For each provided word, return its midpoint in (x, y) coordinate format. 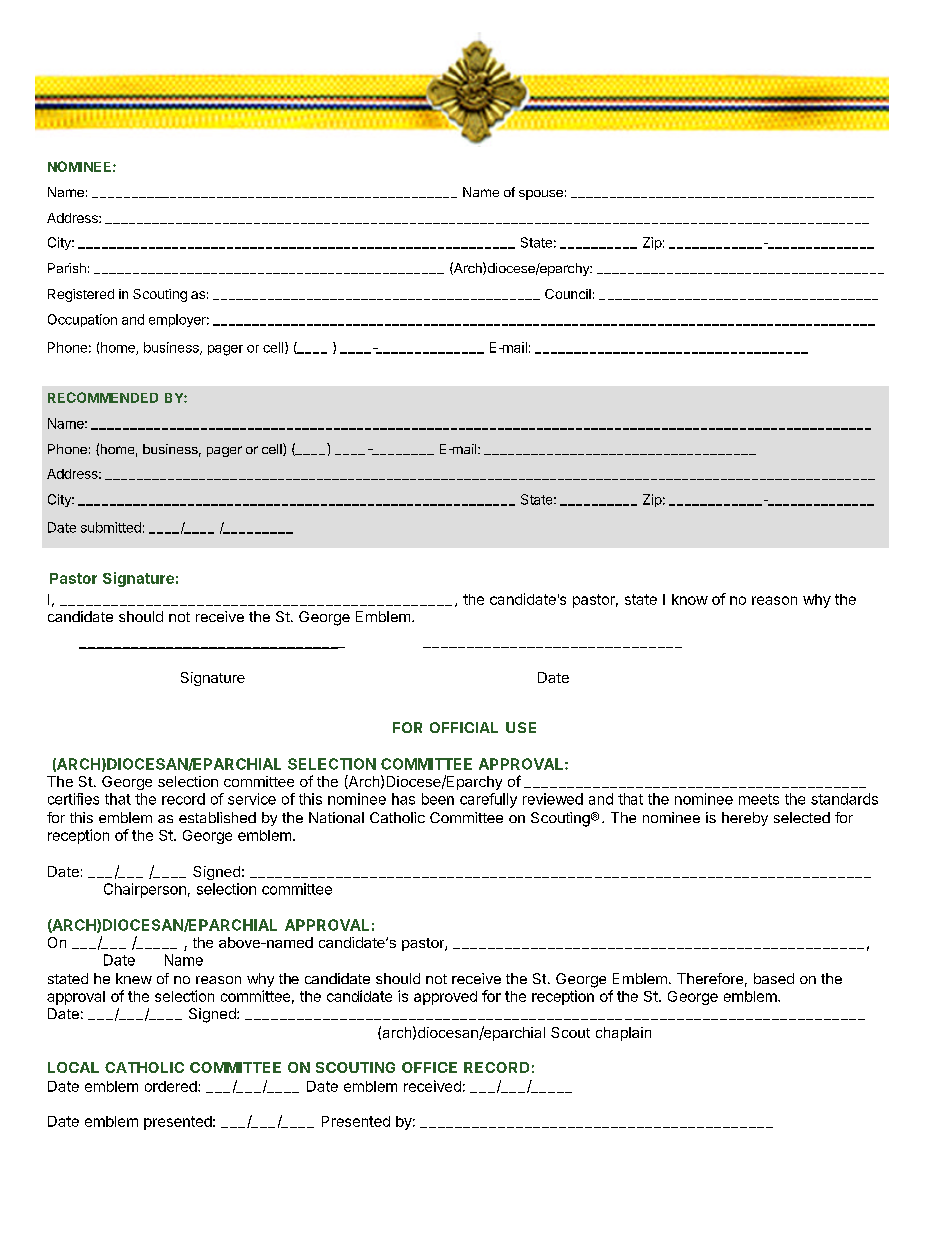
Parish (67, 268)
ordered (172, 1086)
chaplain (623, 1034)
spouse (541, 195)
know (690, 599)
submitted (111, 527)
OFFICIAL (464, 727)
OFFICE (429, 1067)
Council (568, 294)
